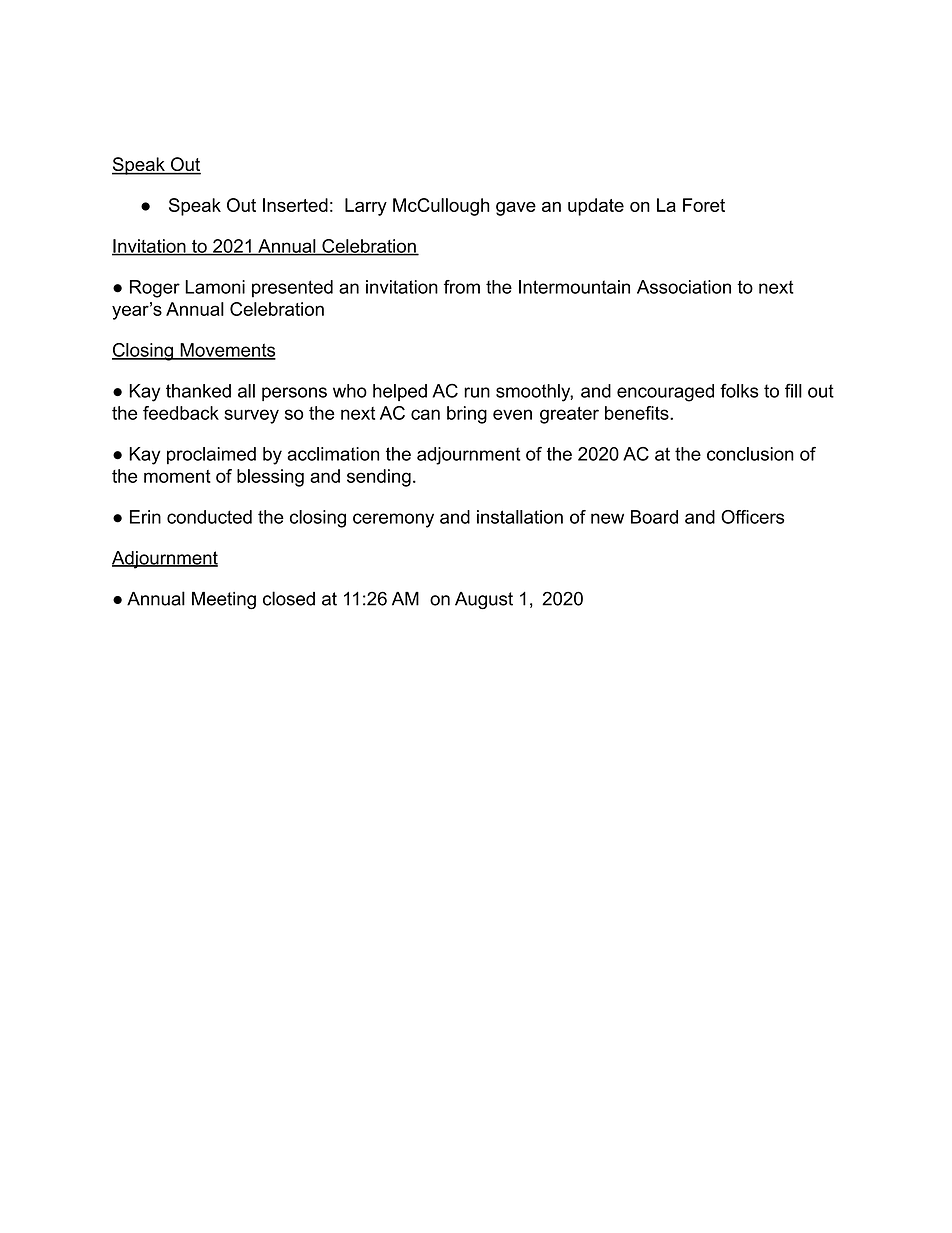 The width and height of the document is (952, 1233). What do you see at coordinates (516, 209) in the document?
I see `gave` at bounding box center [516, 209].
